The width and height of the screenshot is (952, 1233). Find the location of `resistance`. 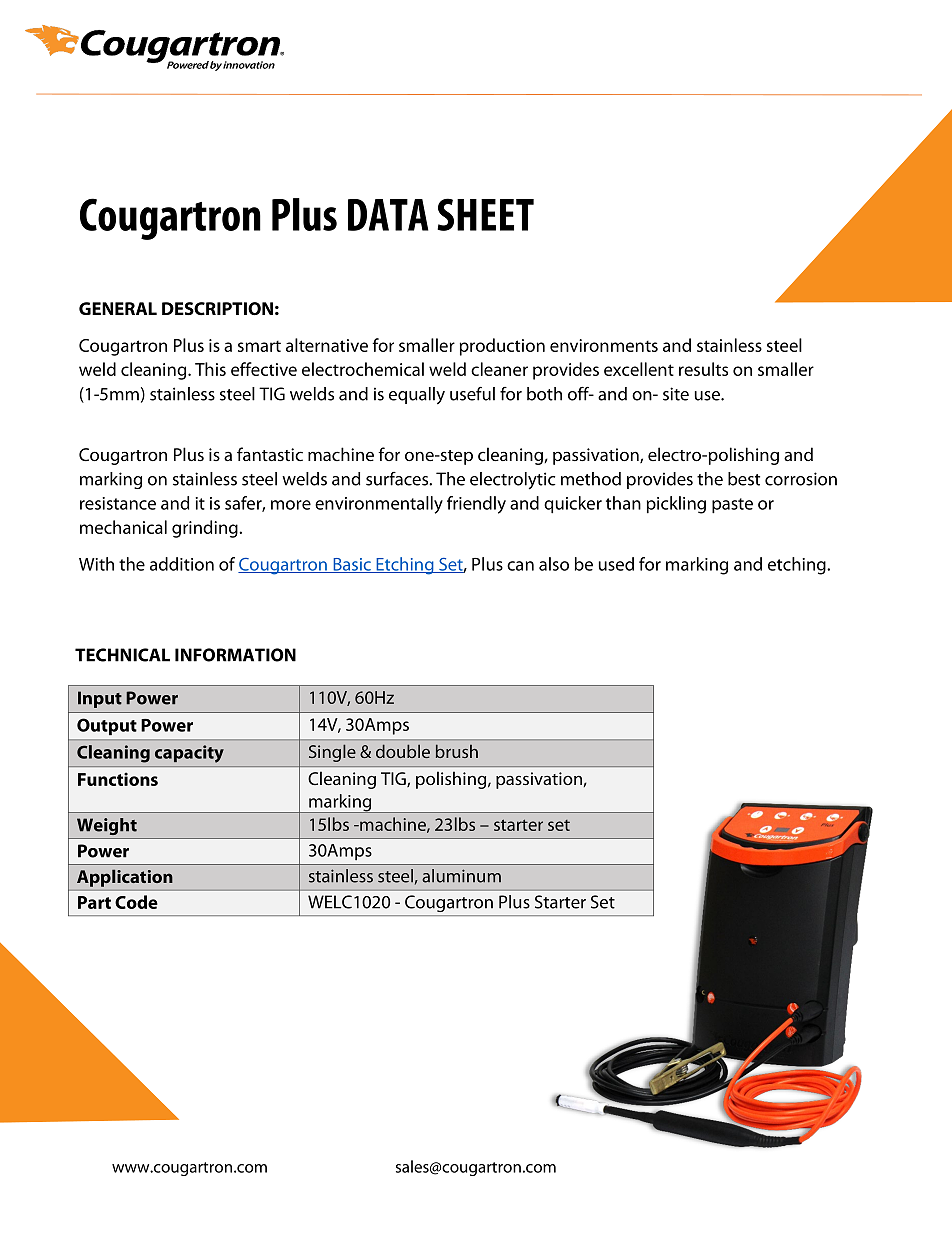

resistance is located at coordinates (118, 503).
